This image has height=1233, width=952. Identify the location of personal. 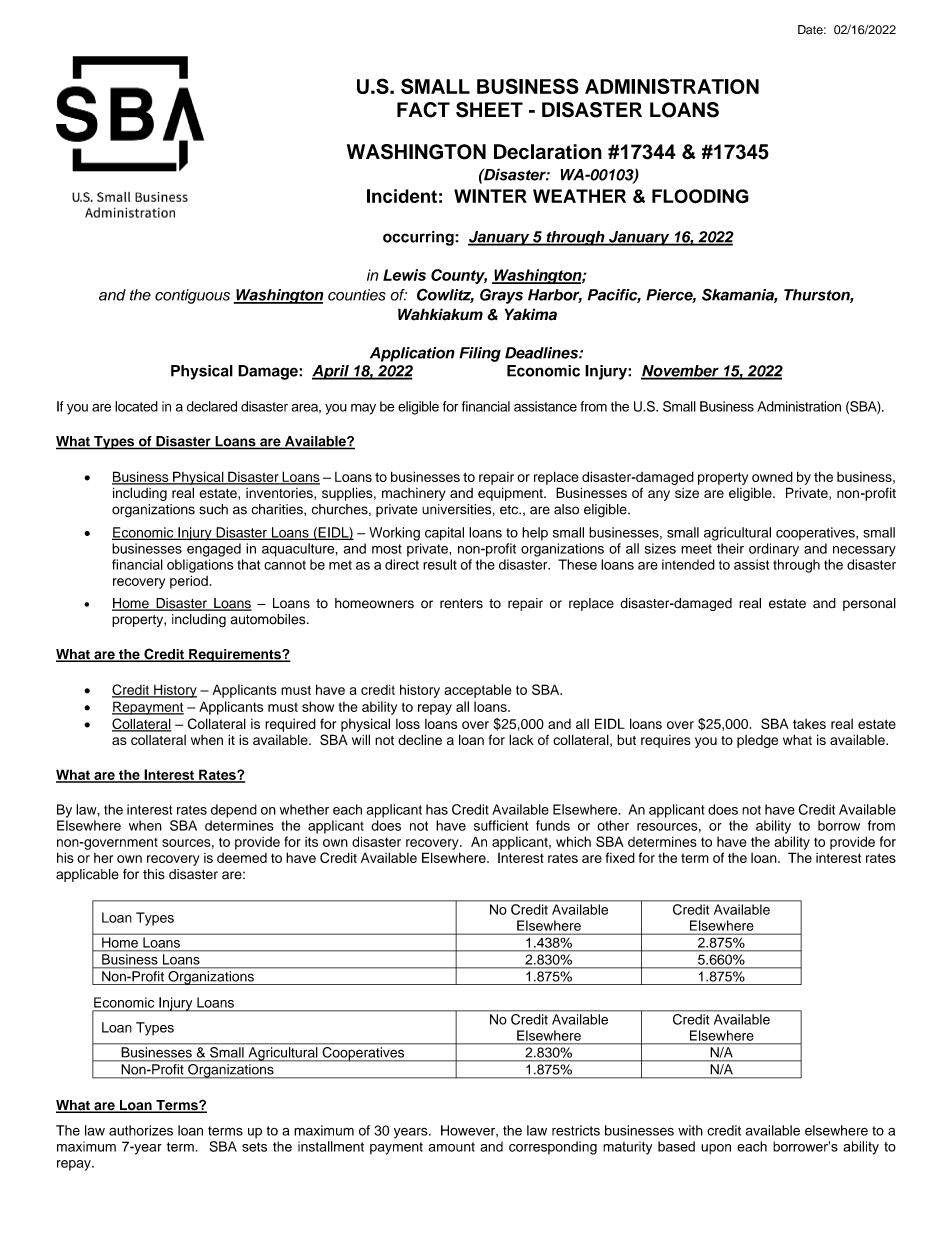
(869, 604).
